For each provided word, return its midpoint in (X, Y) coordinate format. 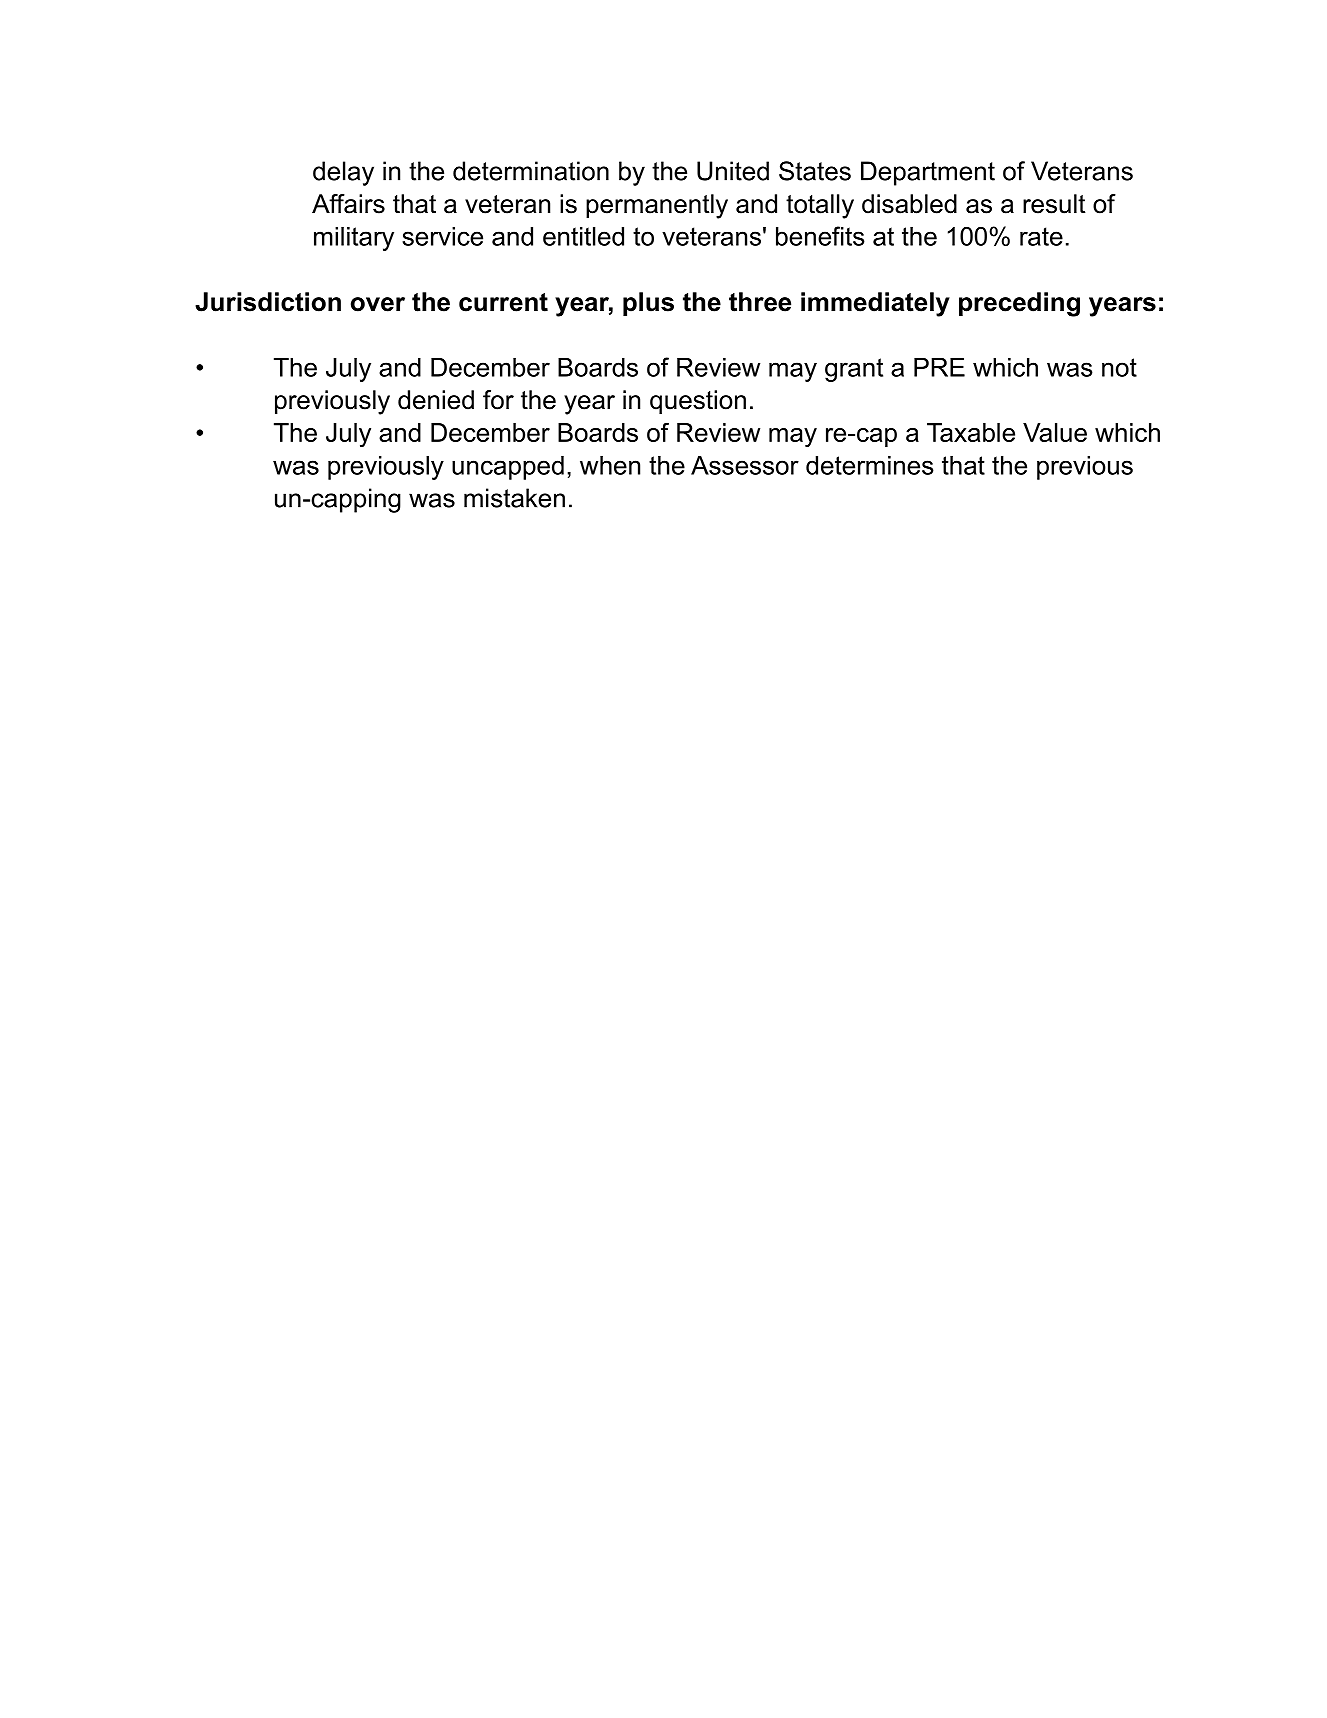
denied (436, 400)
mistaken (514, 498)
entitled (583, 236)
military (354, 239)
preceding (1019, 304)
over (378, 304)
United (733, 171)
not (1119, 367)
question (698, 402)
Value (1055, 432)
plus (648, 304)
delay (343, 173)
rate (1041, 236)
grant (854, 370)
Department (928, 173)
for (498, 400)
